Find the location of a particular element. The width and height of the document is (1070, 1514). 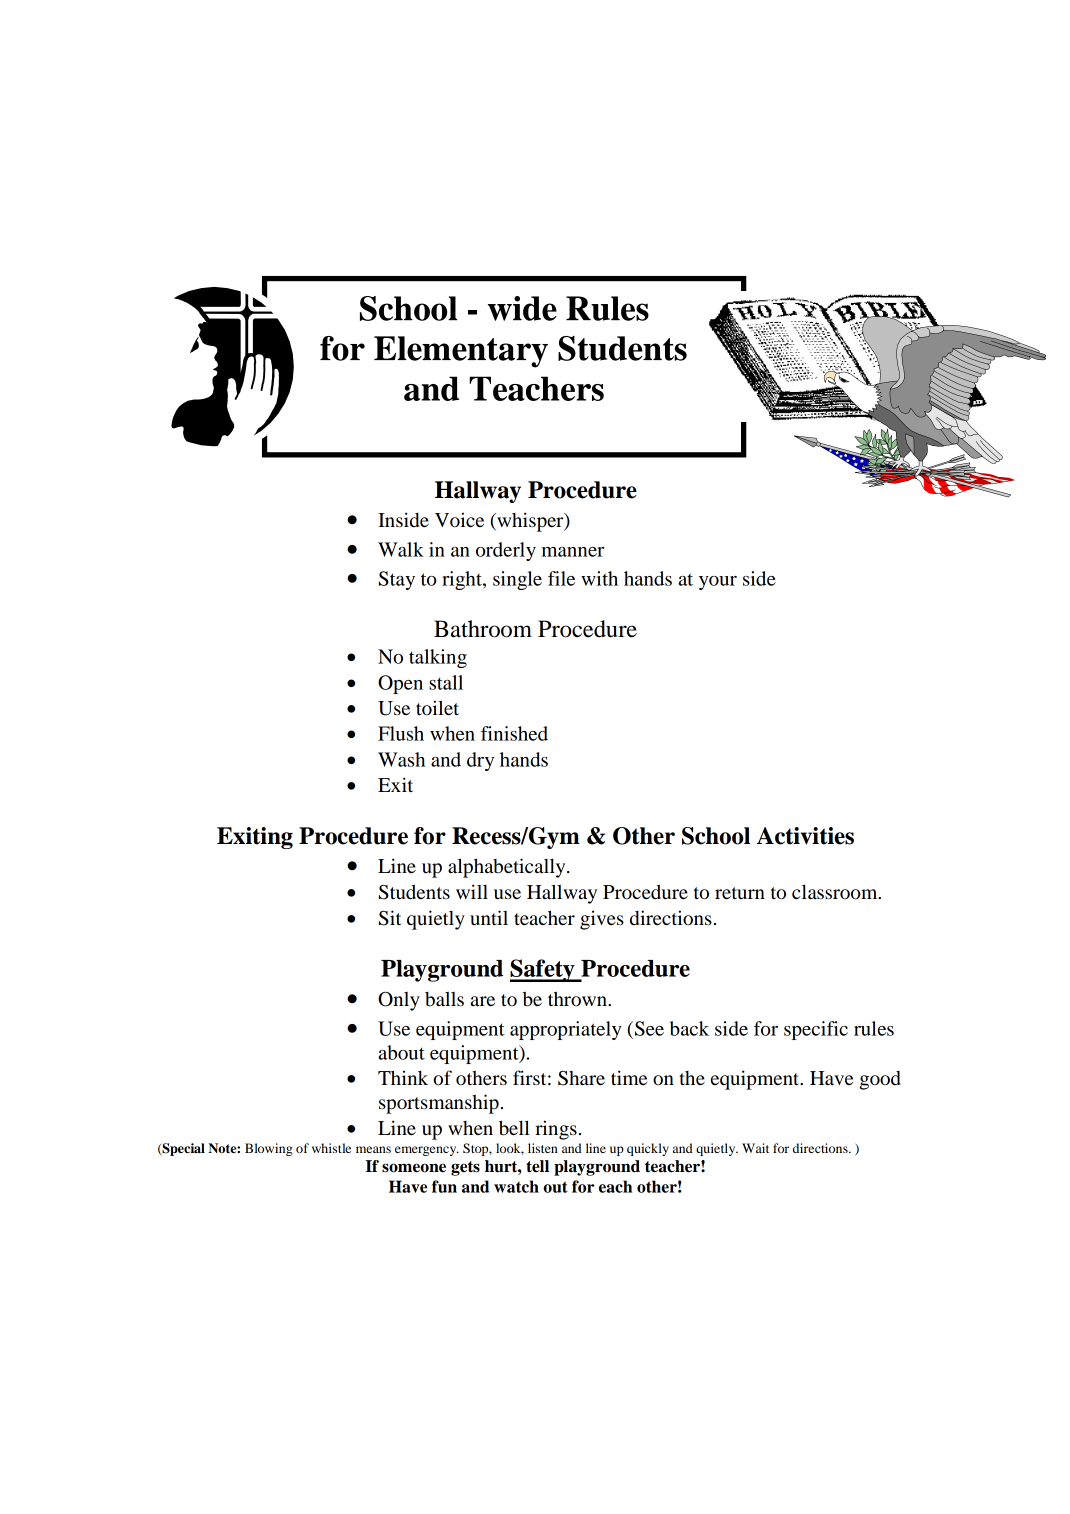

Walk is located at coordinates (401, 549).
